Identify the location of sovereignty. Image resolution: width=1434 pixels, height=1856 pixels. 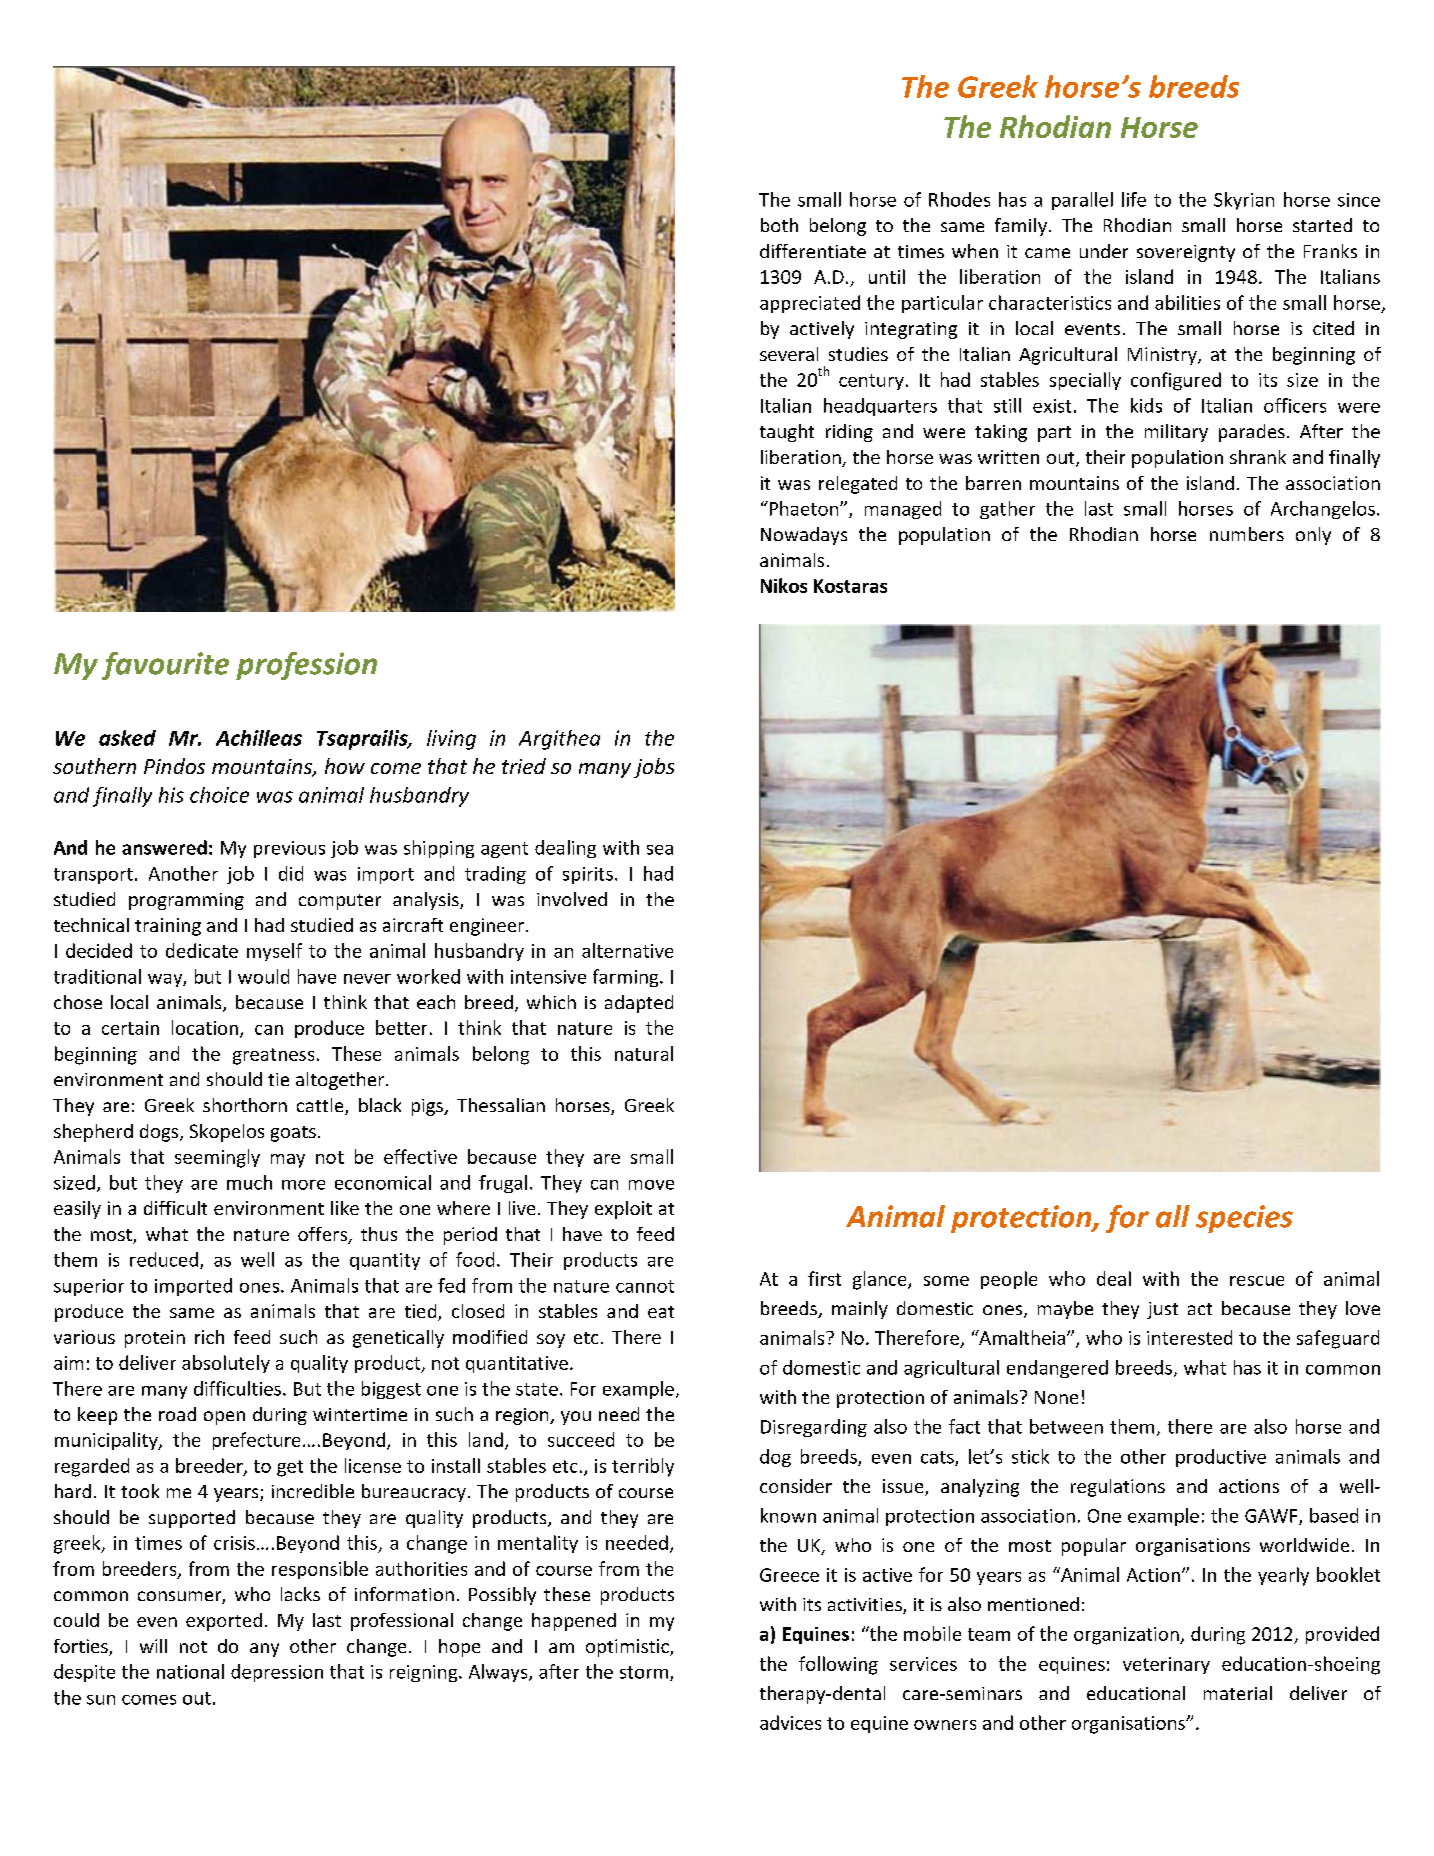
(1186, 253).
